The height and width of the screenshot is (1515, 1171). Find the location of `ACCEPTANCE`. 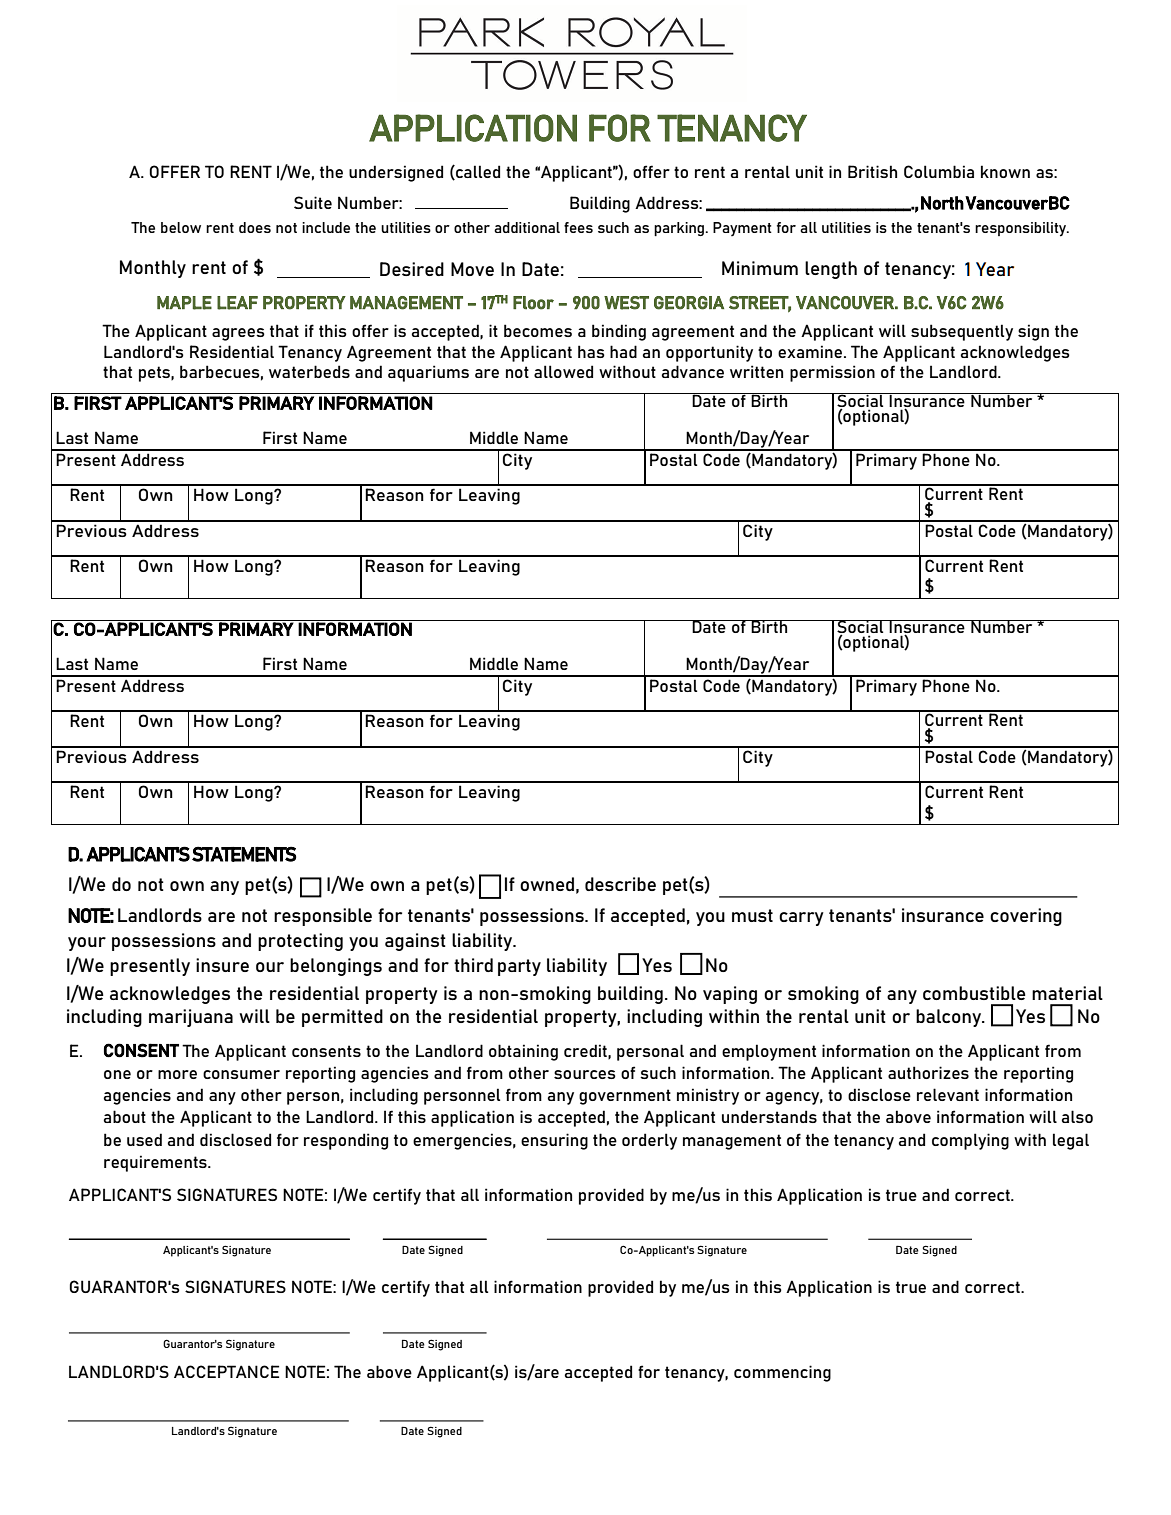

ACCEPTANCE is located at coordinates (226, 1371).
